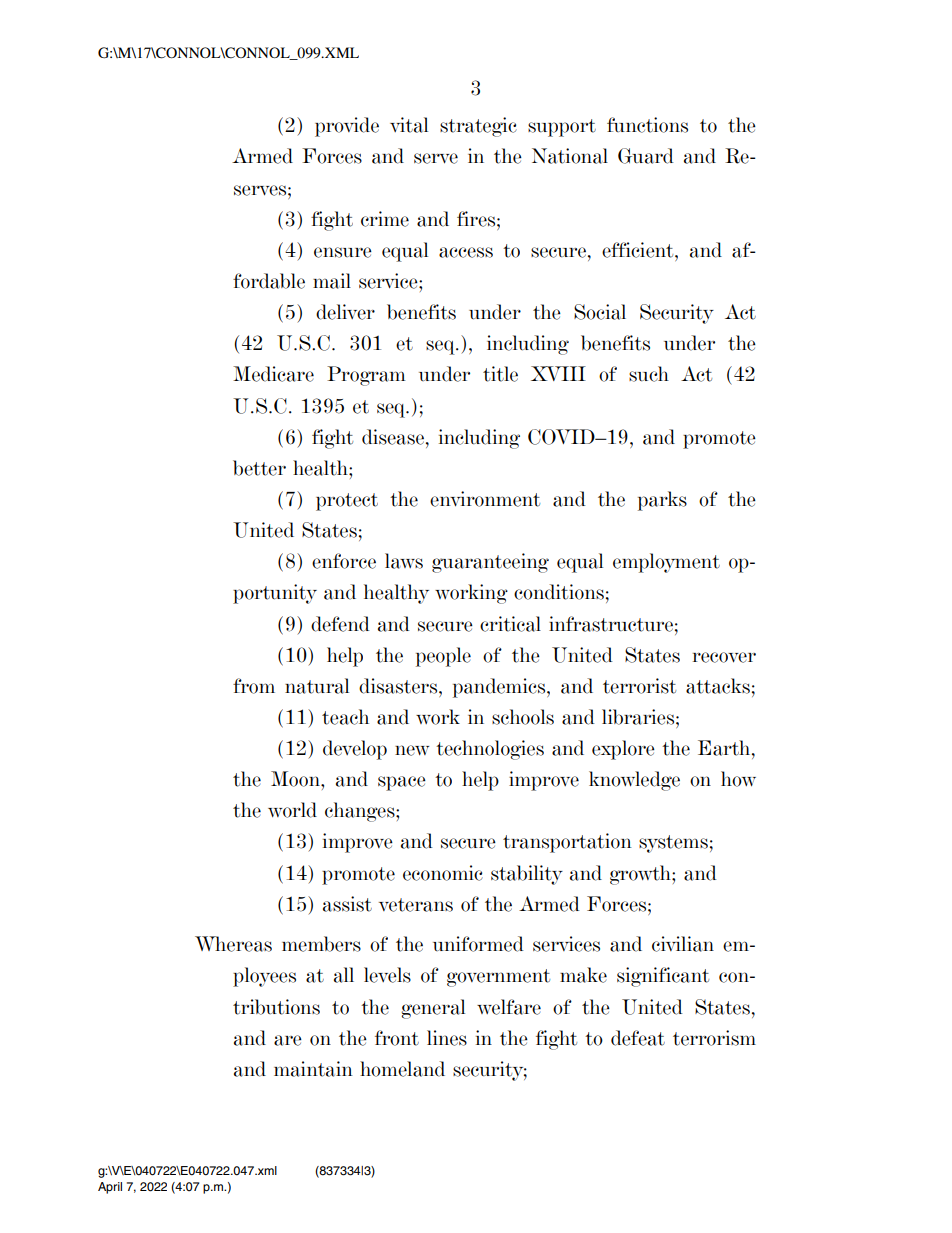 This screenshot has width=952, height=1233. What do you see at coordinates (638, 1038) in the screenshot?
I see `defeat` at bounding box center [638, 1038].
